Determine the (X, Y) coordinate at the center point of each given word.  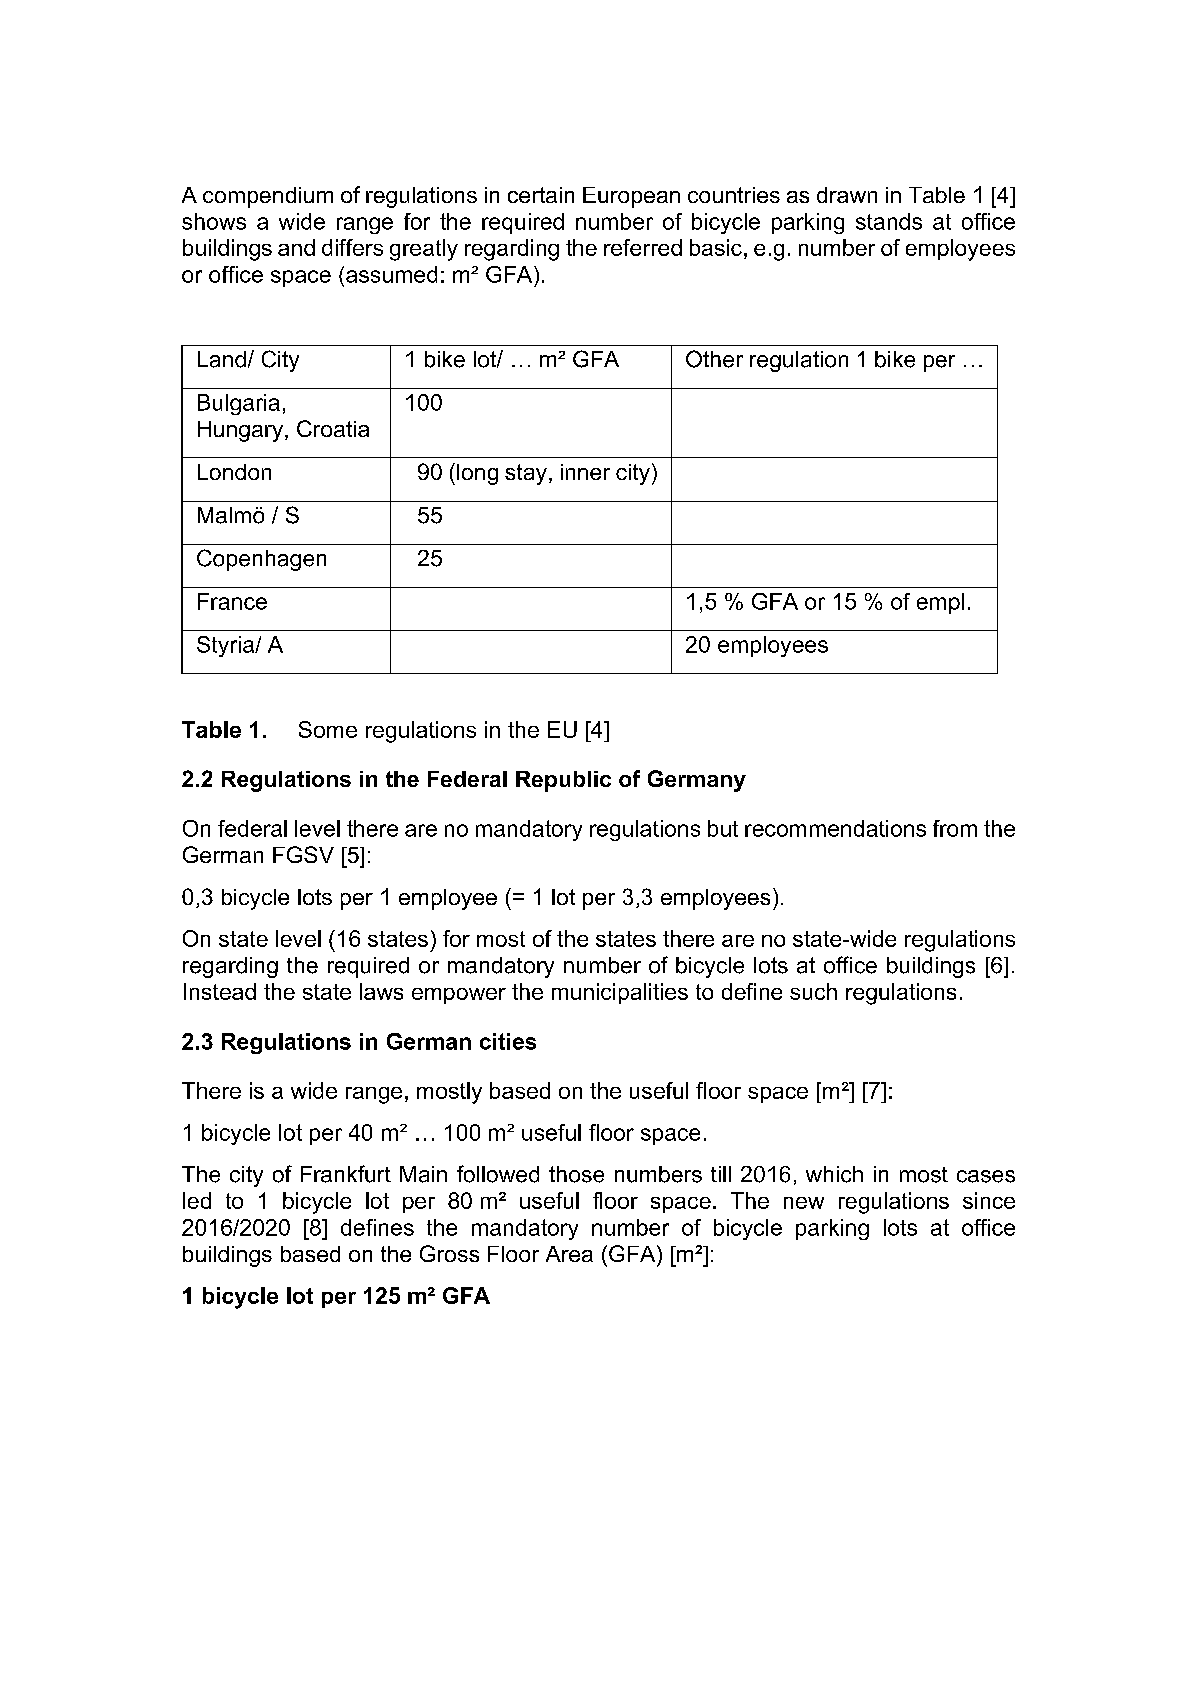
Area (569, 1254)
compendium (268, 197)
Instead (220, 991)
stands (889, 221)
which (834, 1174)
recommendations (835, 828)
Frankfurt (346, 1174)
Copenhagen (261, 560)
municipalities (620, 993)
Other (714, 359)
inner (585, 472)
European (631, 197)
